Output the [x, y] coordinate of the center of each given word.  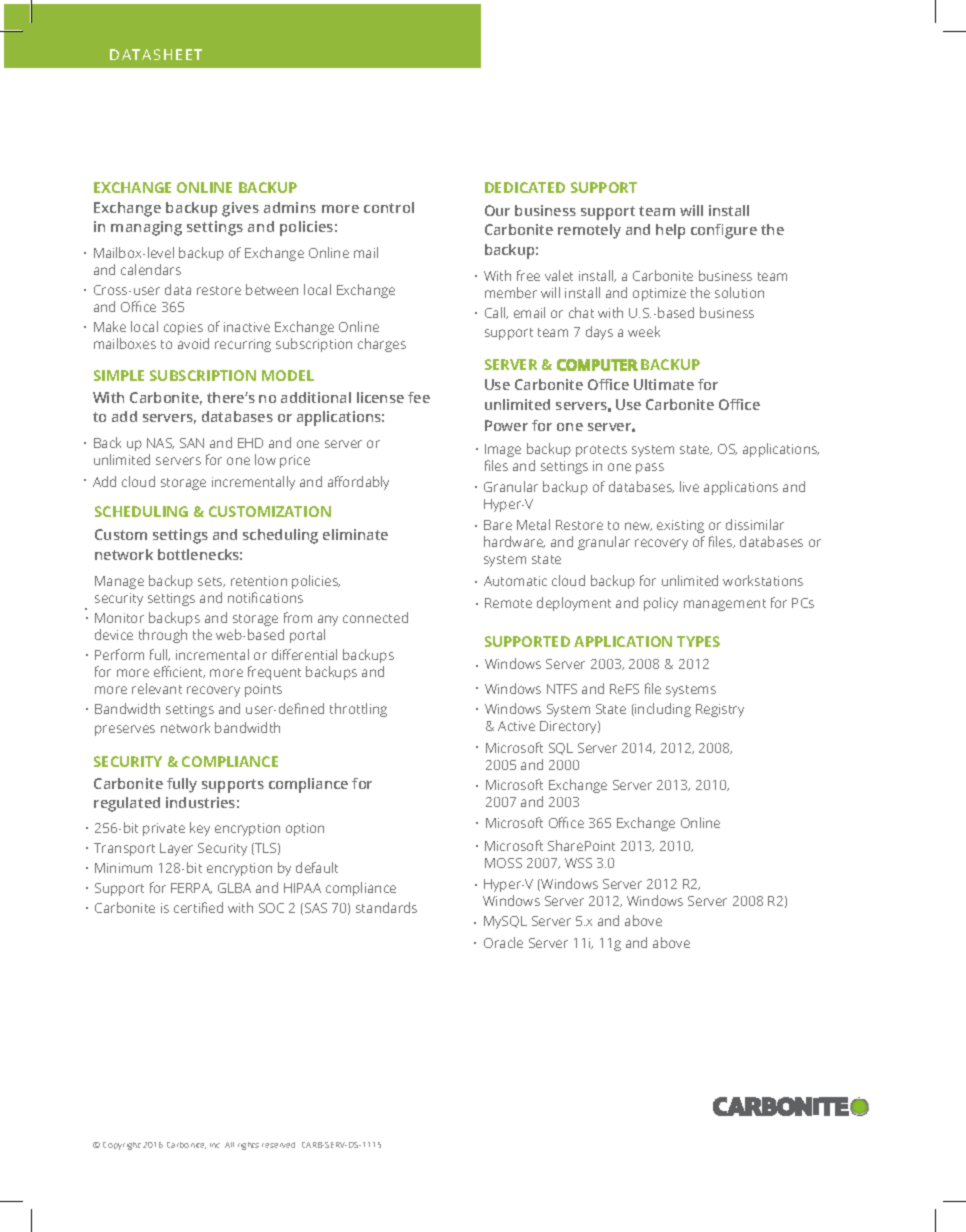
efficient [179, 672]
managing [146, 228]
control [389, 207]
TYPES [698, 641]
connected [375, 617]
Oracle [503, 942]
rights [248, 1146]
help [670, 231]
